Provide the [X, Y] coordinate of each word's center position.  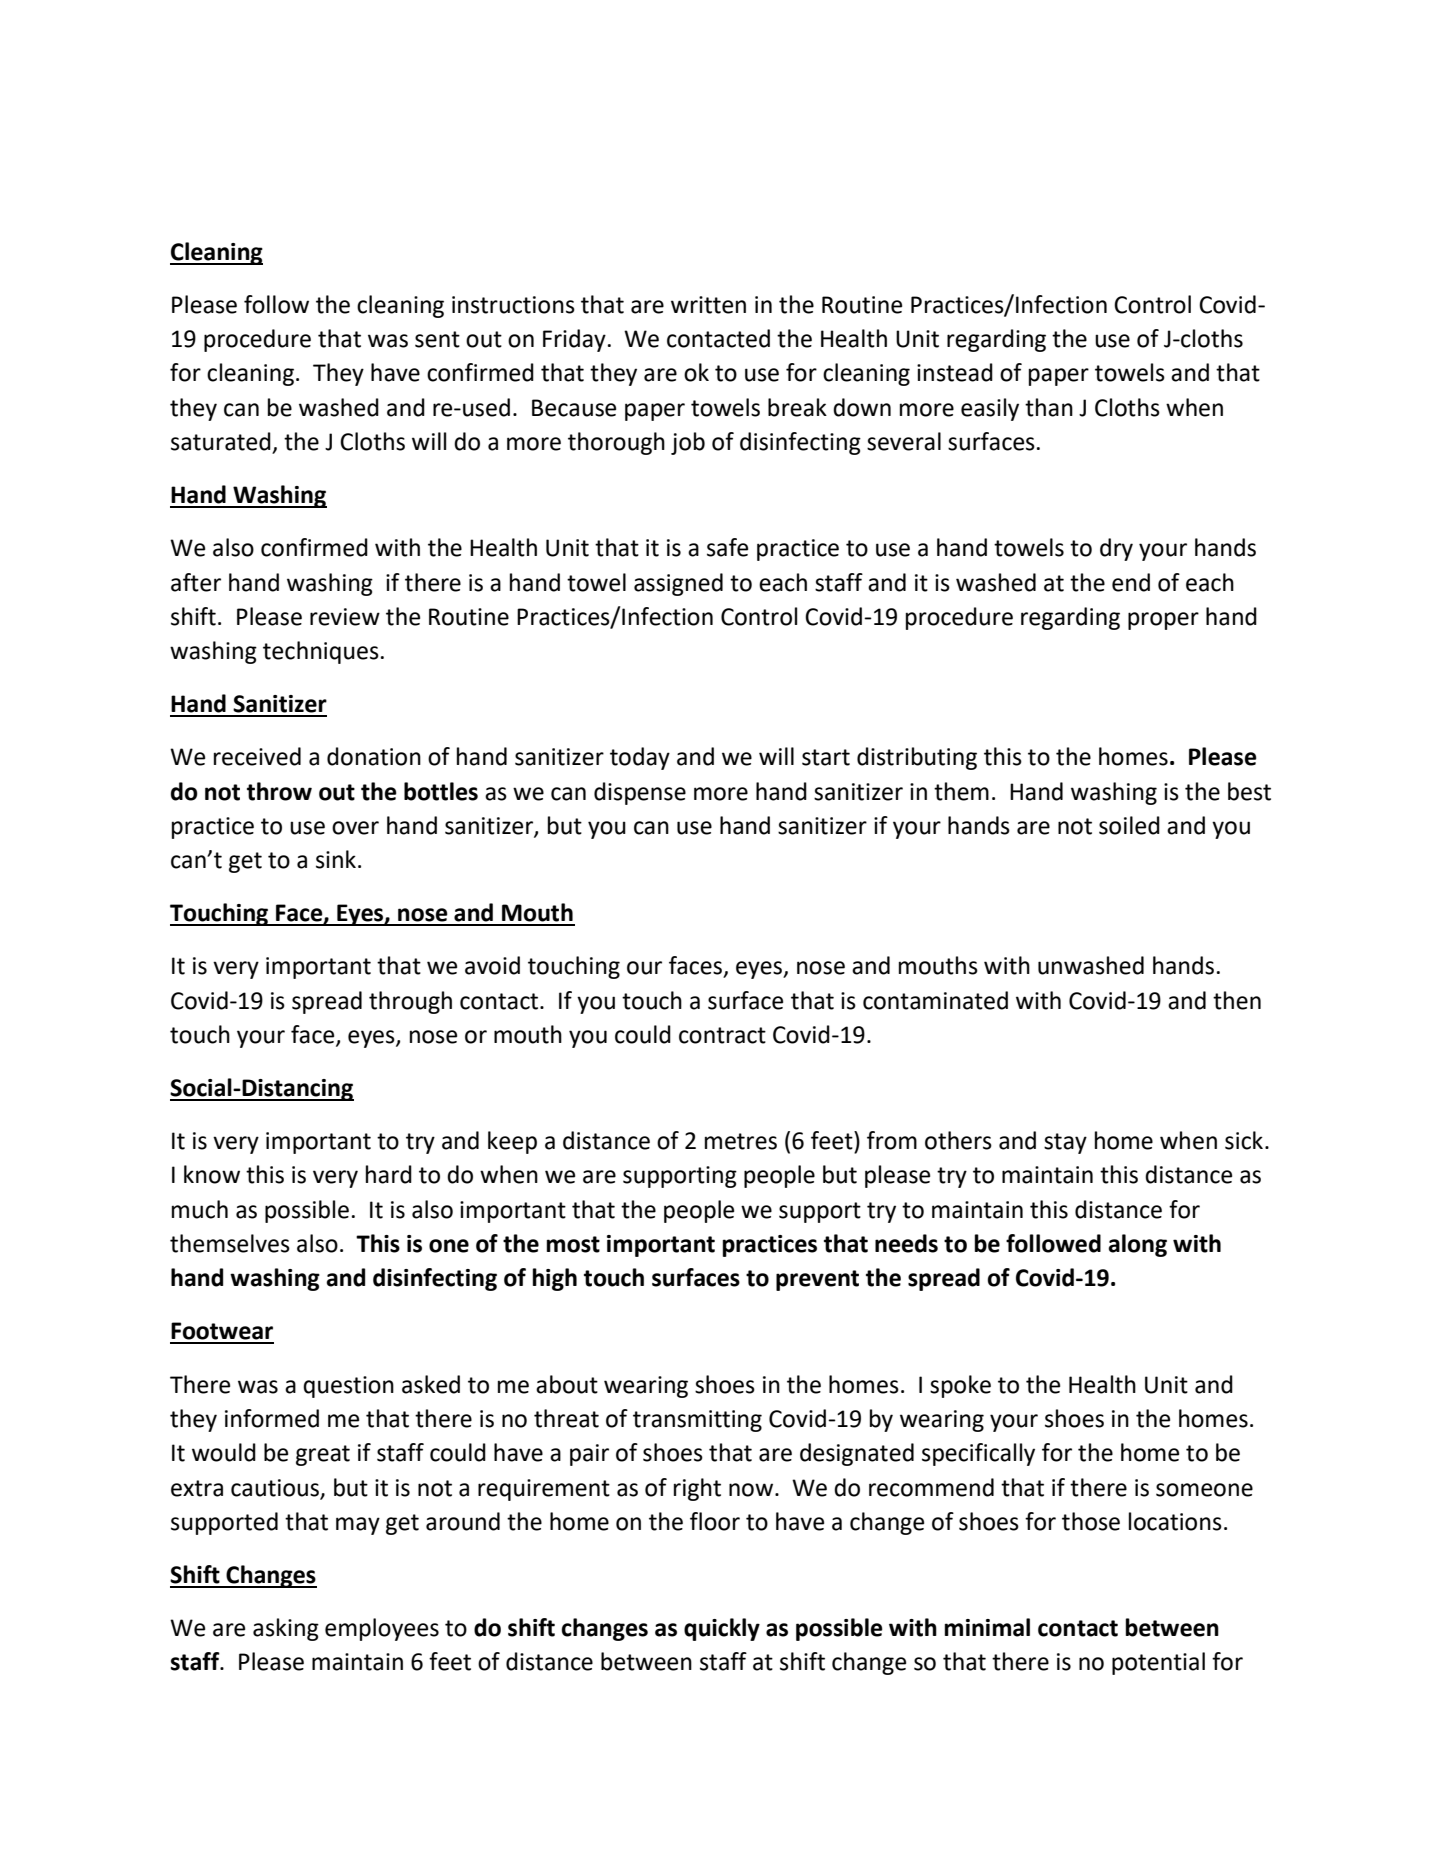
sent [437, 339]
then [1237, 1000]
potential [1158, 1663]
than [1049, 407]
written [708, 305]
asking [286, 1629]
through [410, 1002]
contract [722, 1035]
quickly [722, 1629]
